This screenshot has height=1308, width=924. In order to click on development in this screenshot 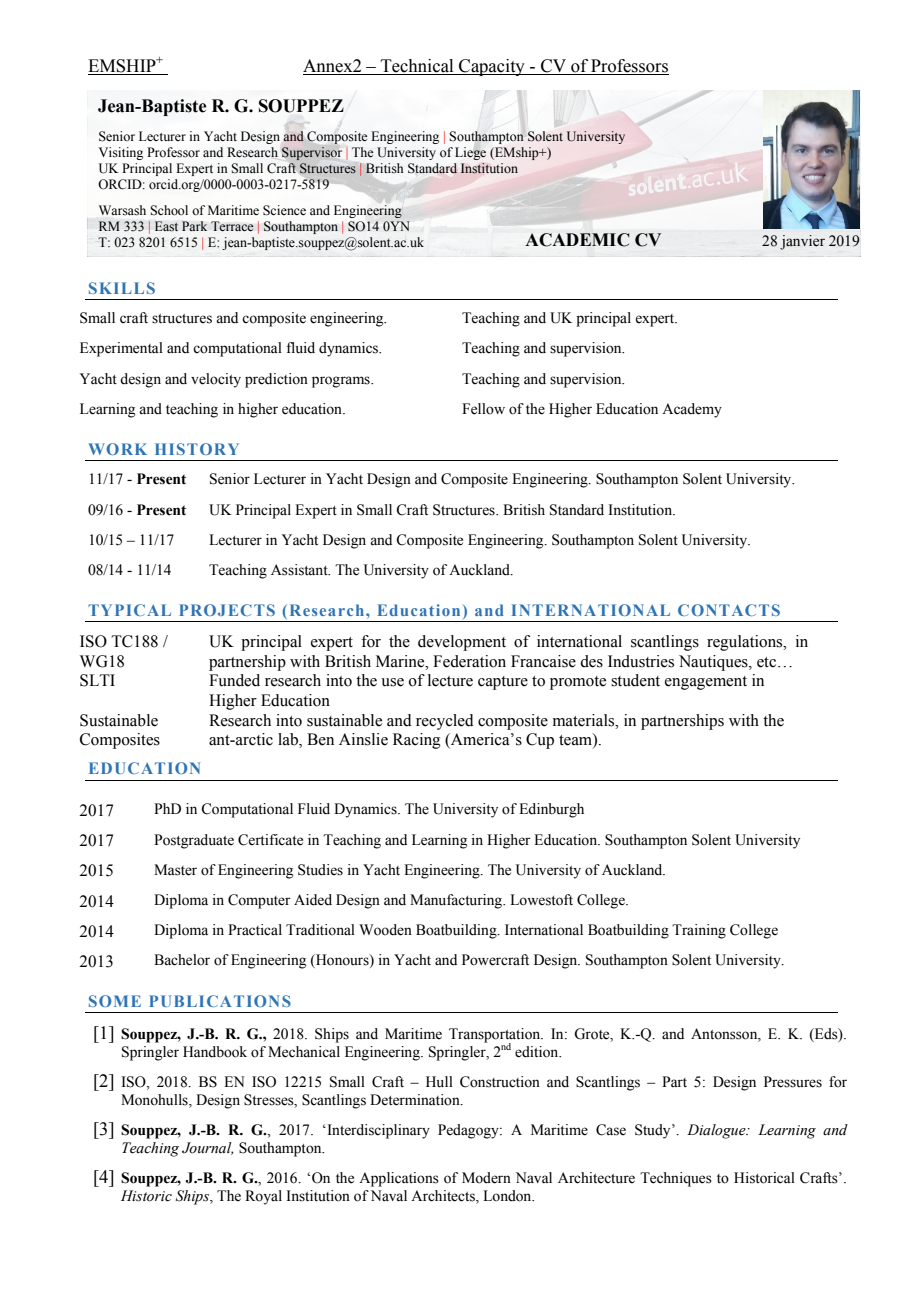, I will do `click(462, 643)`.
